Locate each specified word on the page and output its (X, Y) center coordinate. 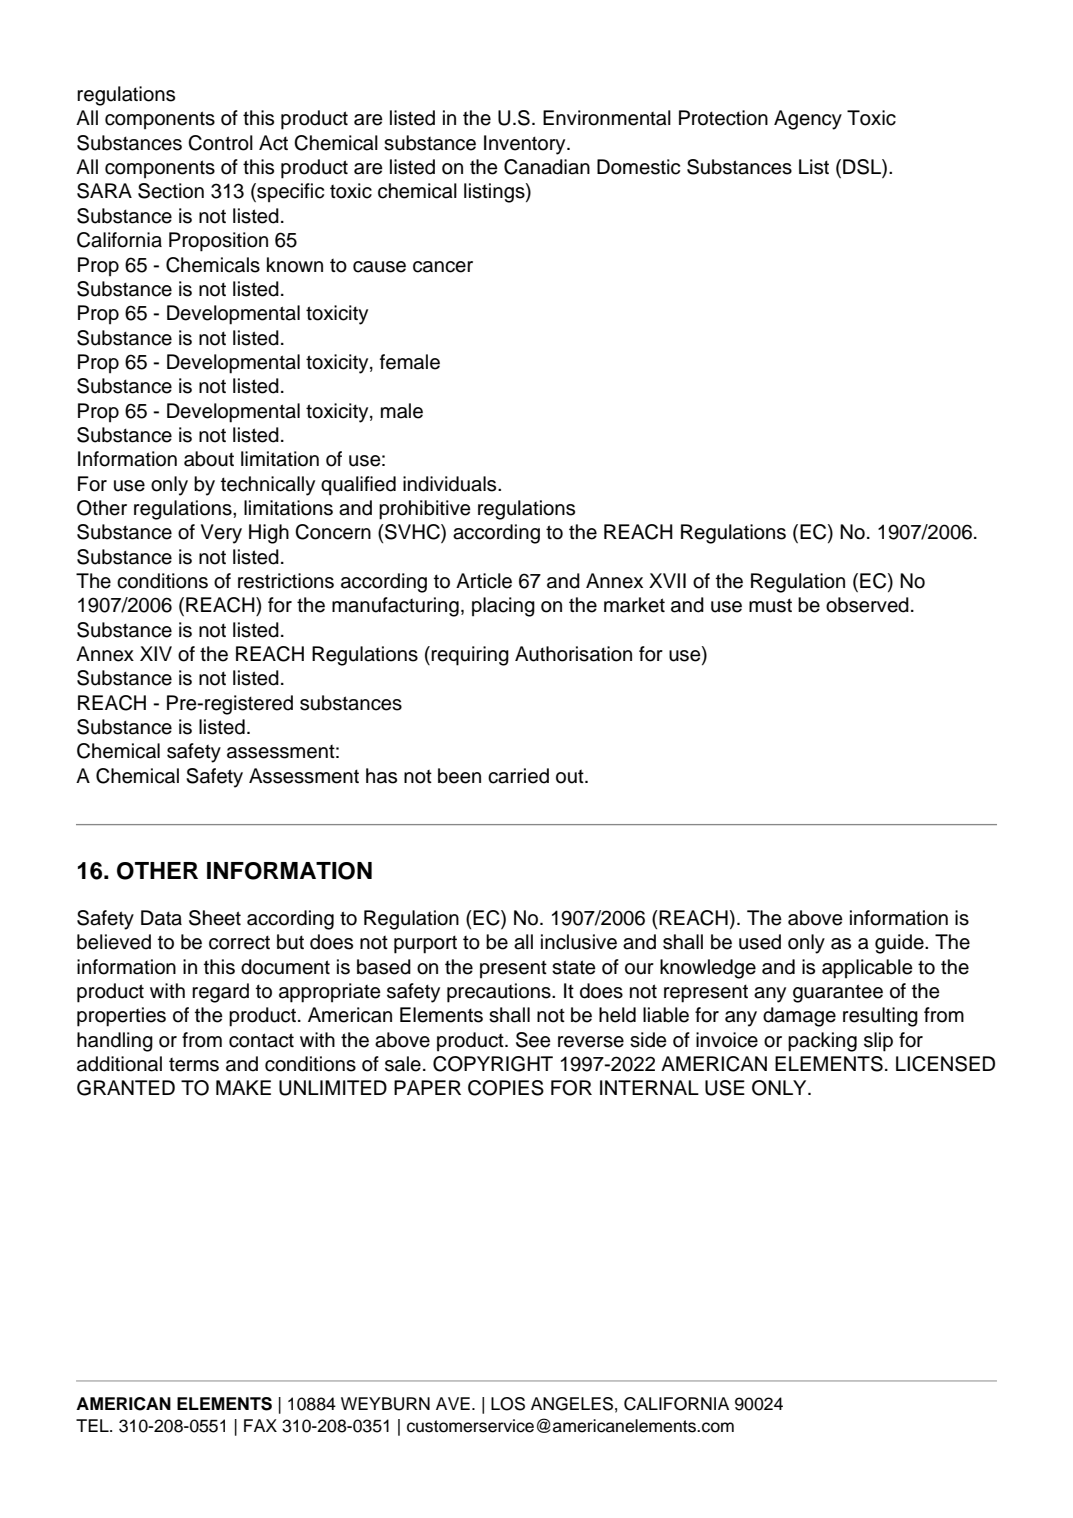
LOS (508, 1404)
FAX (260, 1425)
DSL (863, 168)
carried (518, 776)
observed (867, 605)
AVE (453, 1403)
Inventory (526, 145)
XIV (156, 653)
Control (220, 143)
